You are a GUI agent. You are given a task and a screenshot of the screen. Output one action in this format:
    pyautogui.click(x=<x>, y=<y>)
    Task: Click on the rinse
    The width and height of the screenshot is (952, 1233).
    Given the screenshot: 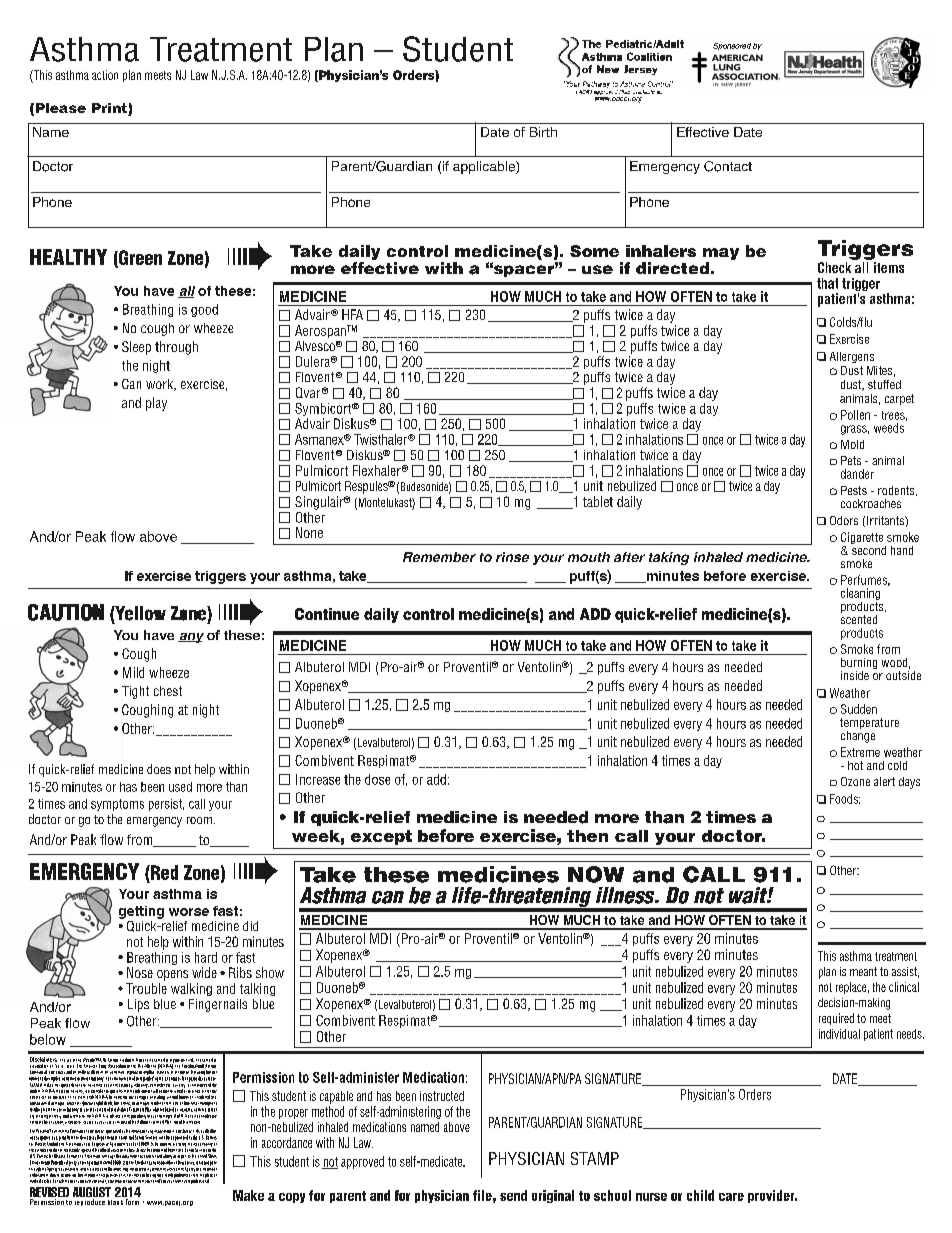 What is the action you would take?
    pyautogui.click(x=512, y=557)
